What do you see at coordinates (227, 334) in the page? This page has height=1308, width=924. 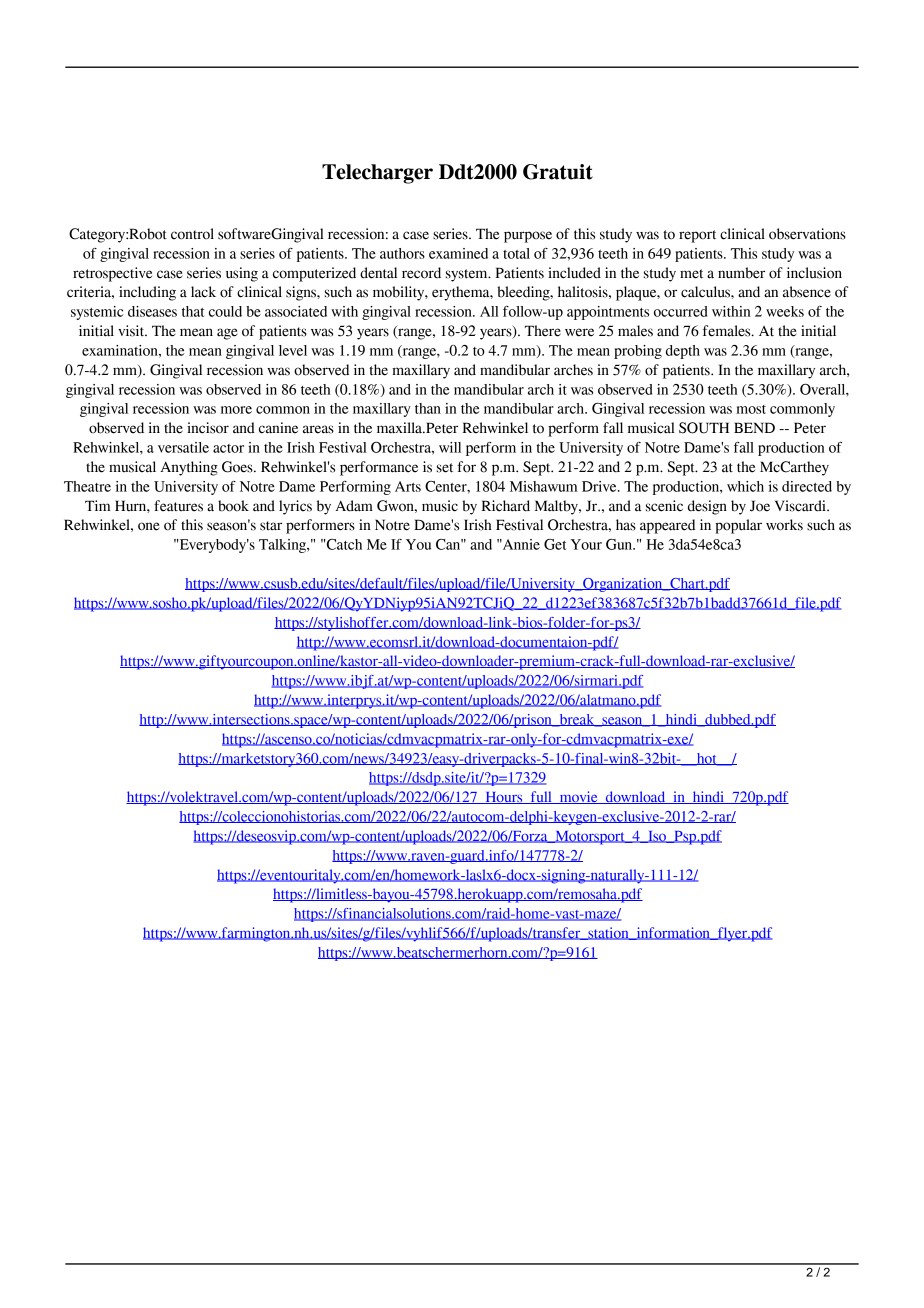 I see `age` at bounding box center [227, 334].
